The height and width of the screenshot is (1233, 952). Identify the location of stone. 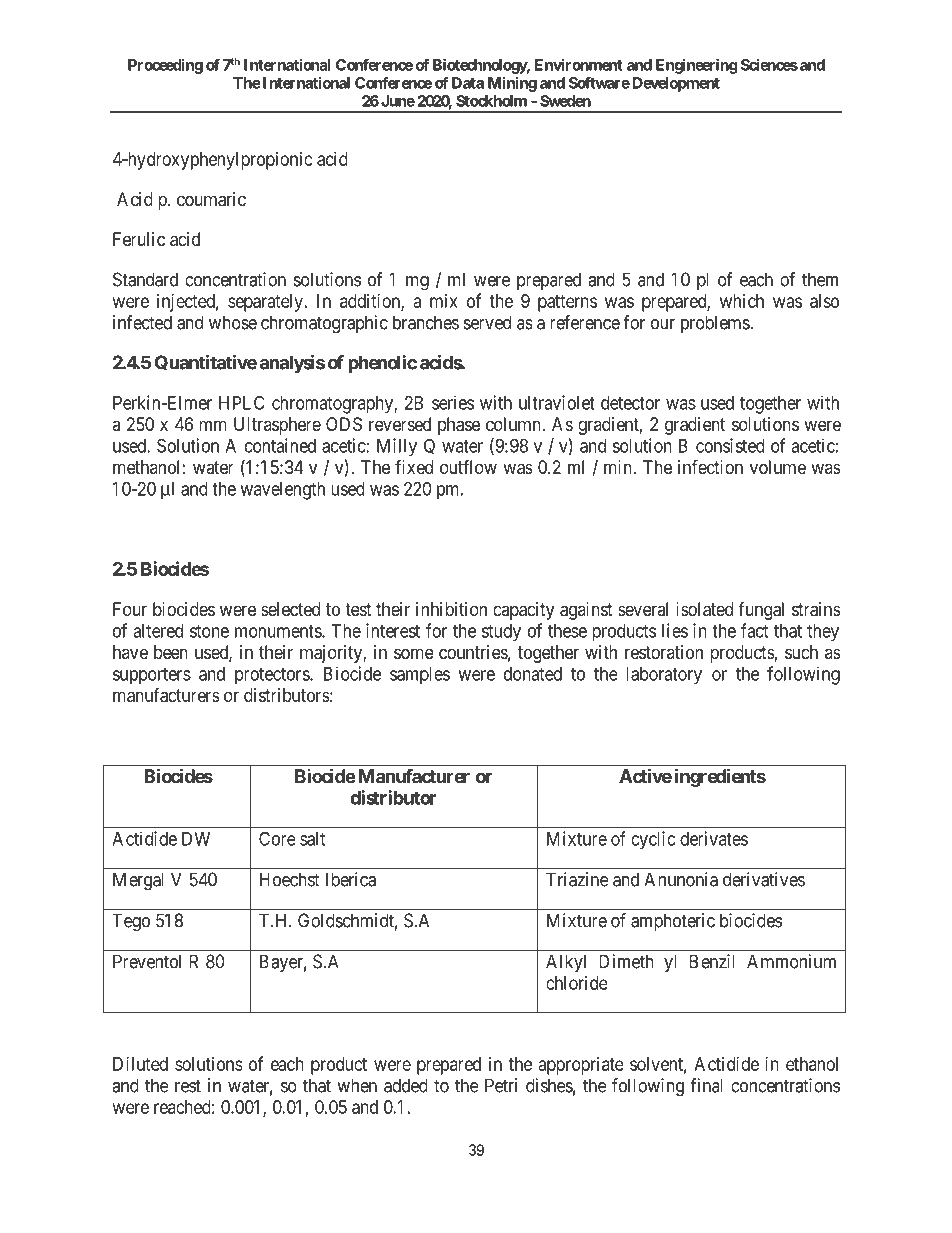
(209, 631).
